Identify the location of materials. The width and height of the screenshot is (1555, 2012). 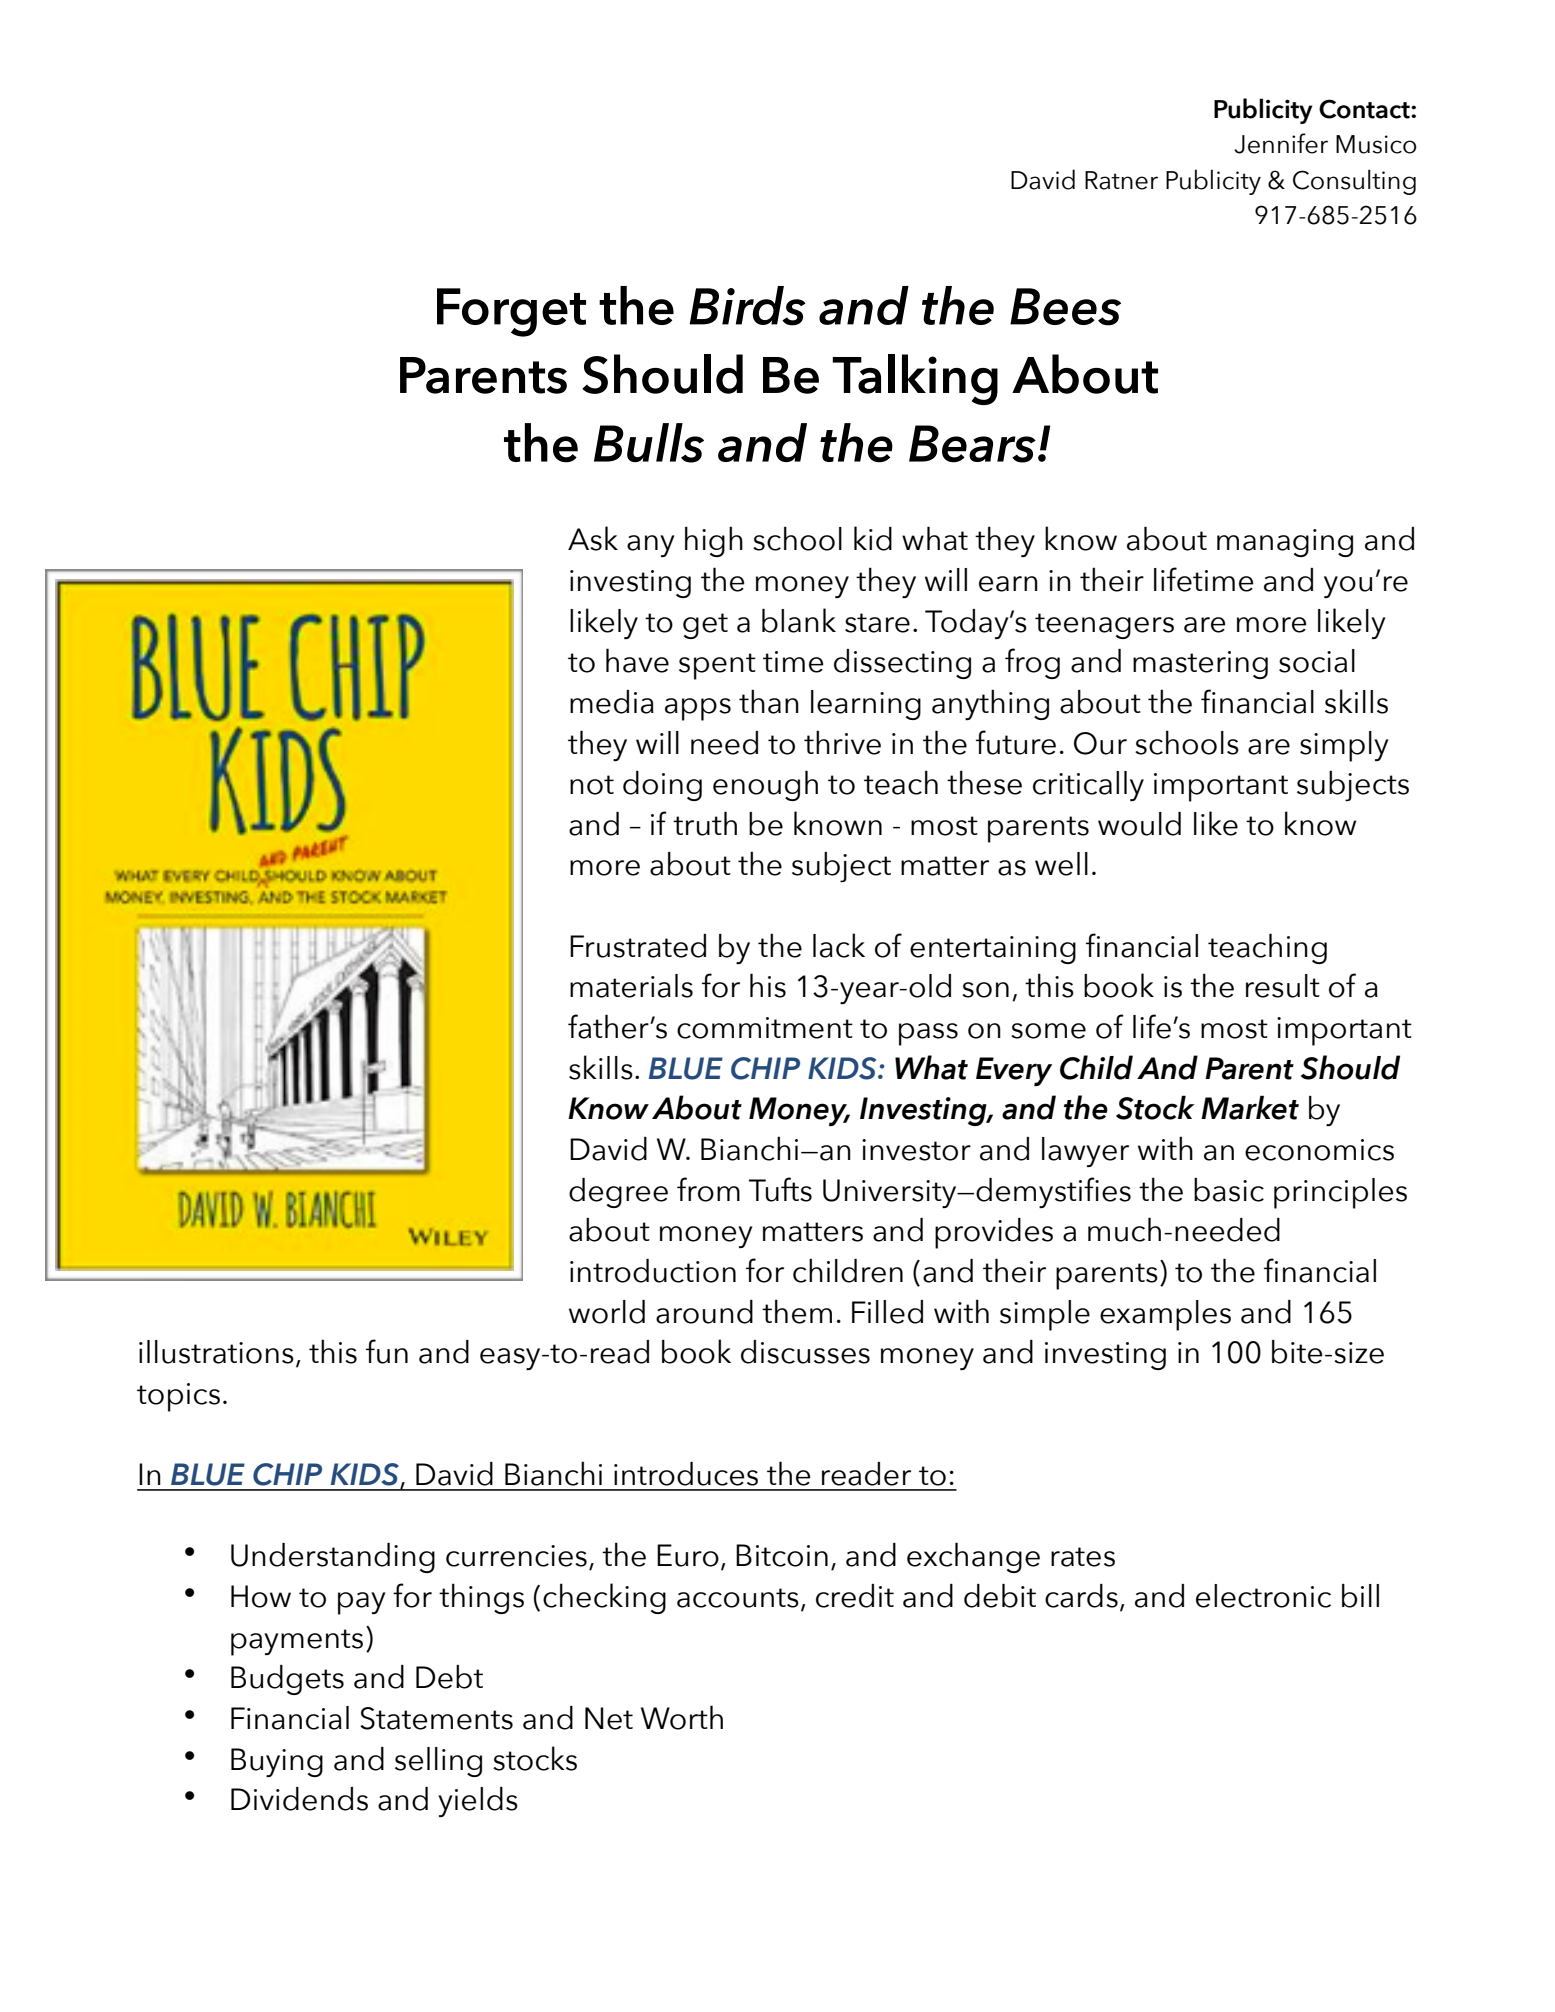
(631, 986).
